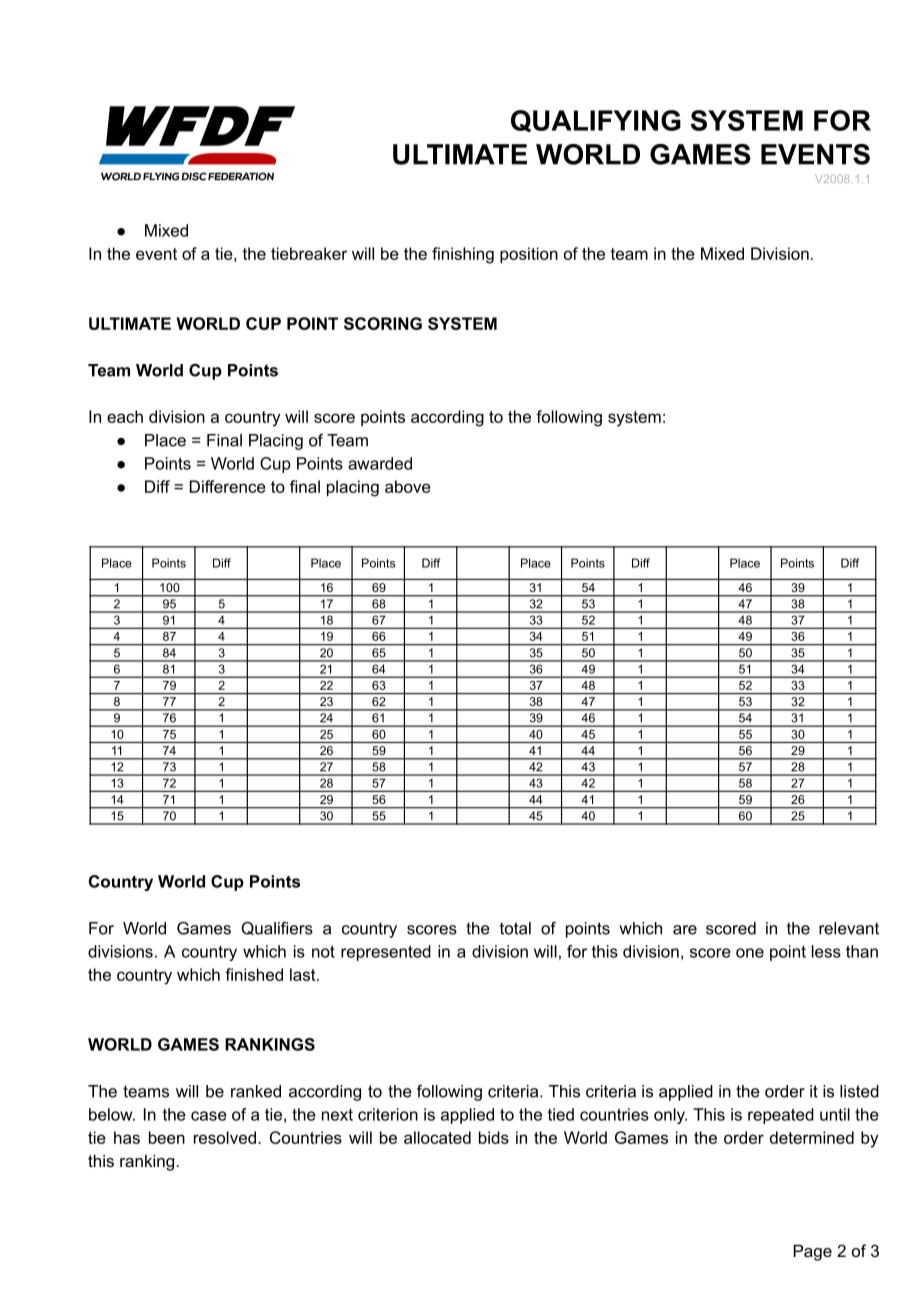  What do you see at coordinates (494, 1137) in the document?
I see `bids` at bounding box center [494, 1137].
